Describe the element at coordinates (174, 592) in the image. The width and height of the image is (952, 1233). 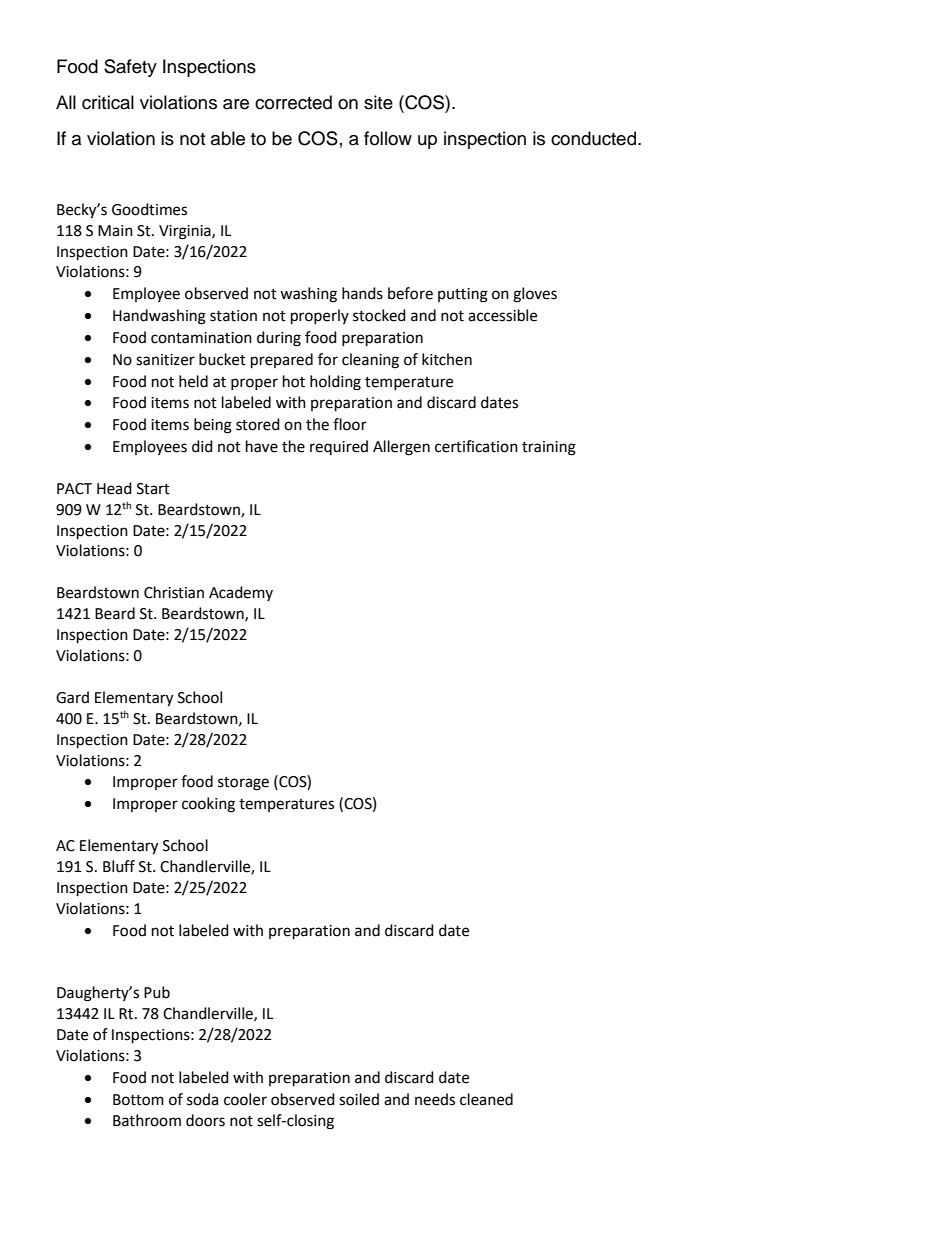
I see `Christian` at that location.
